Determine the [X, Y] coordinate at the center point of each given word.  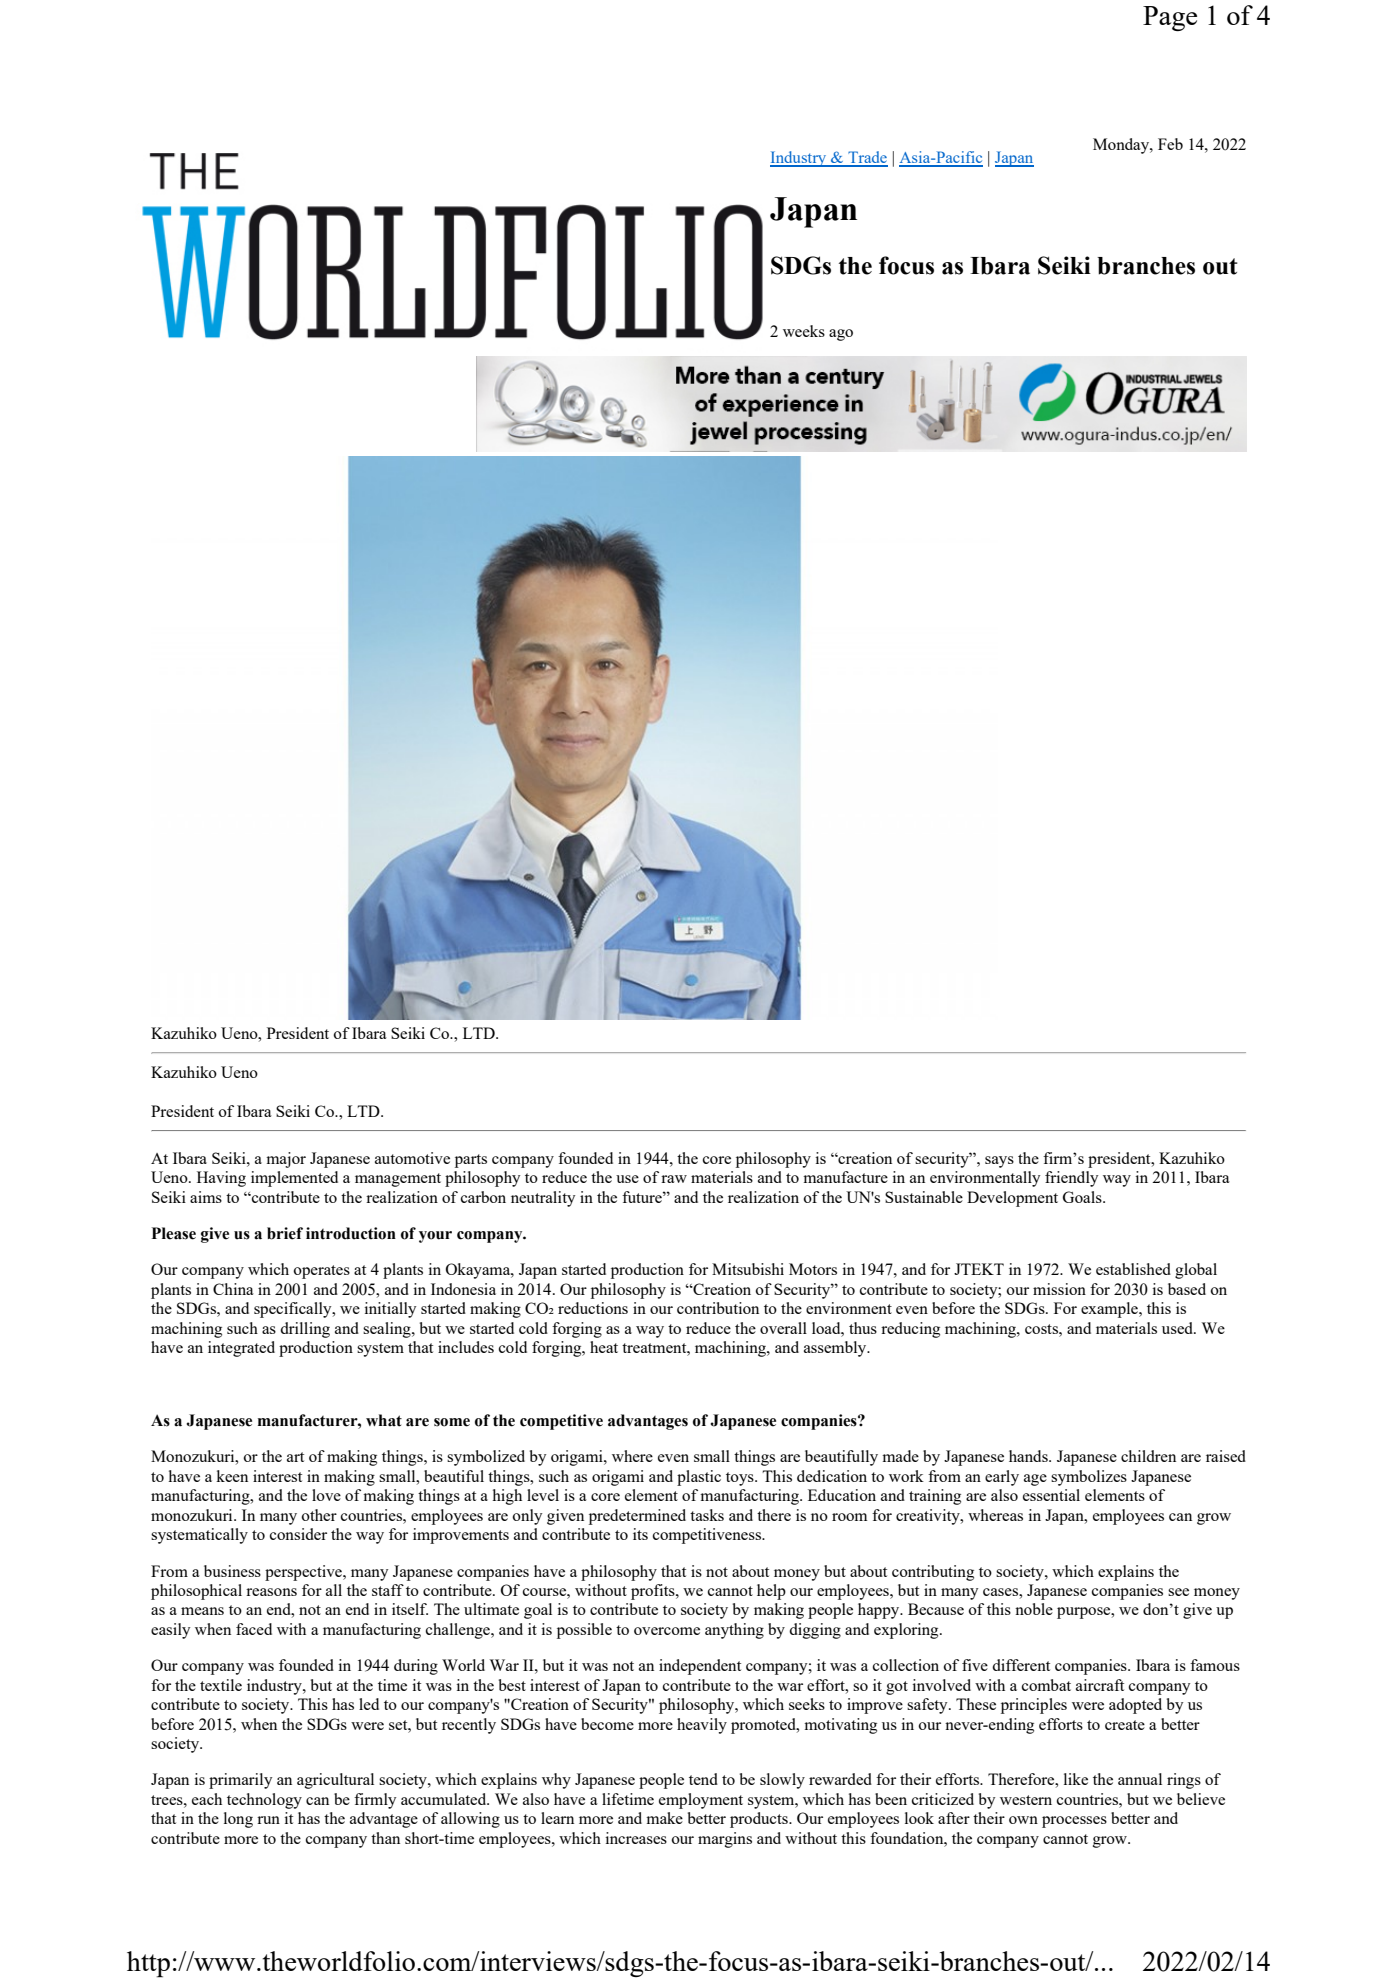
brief [285, 1233]
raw [674, 1179]
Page [1170, 18]
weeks [804, 331]
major [286, 1160]
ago [841, 335]
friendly [1071, 1179]
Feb [1170, 144]
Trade [867, 158]
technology [264, 1801]
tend [703, 1779]
